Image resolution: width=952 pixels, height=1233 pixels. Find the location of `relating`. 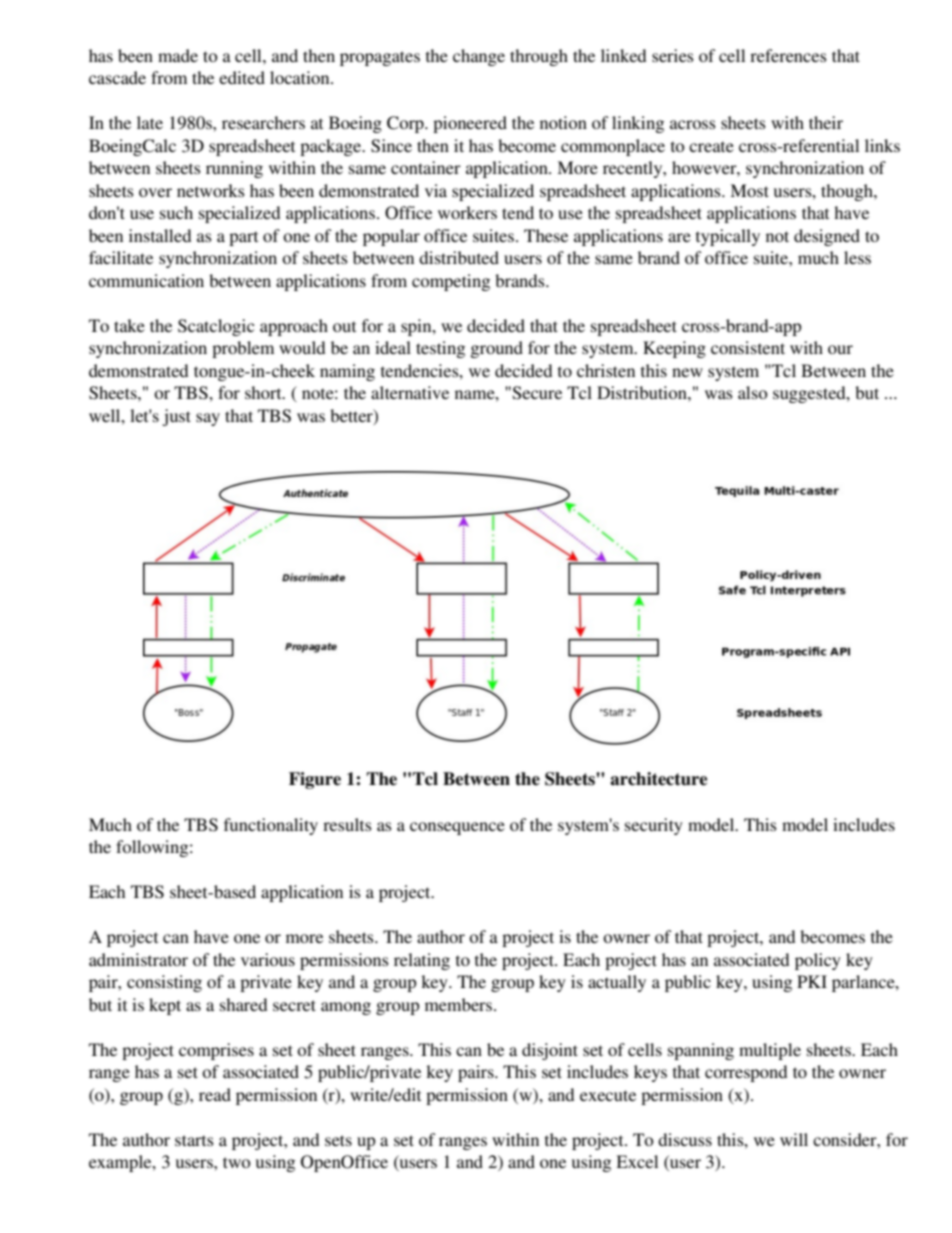

relating is located at coordinates (422, 961).
